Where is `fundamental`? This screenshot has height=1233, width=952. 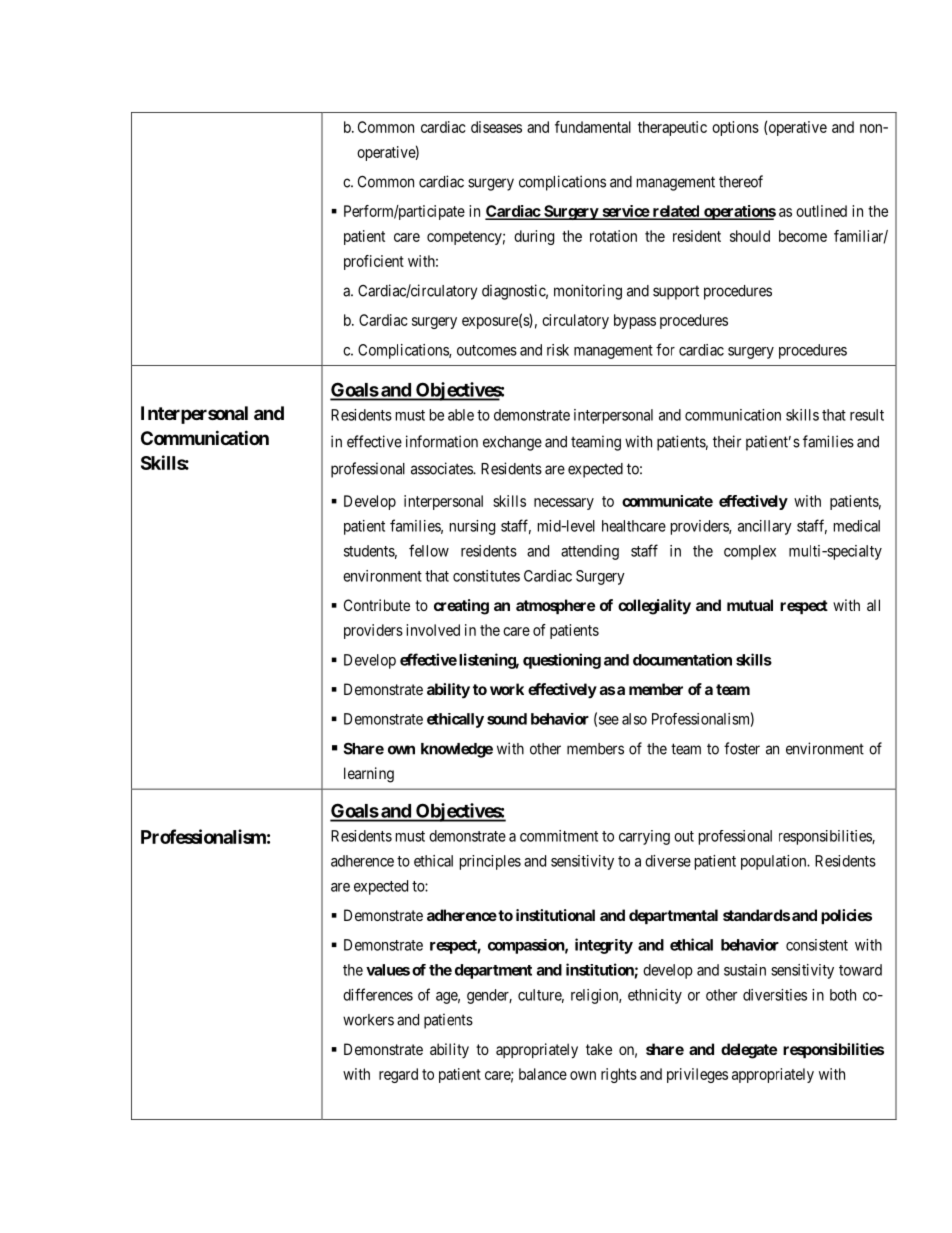
fundamental is located at coordinates (593, 127).
